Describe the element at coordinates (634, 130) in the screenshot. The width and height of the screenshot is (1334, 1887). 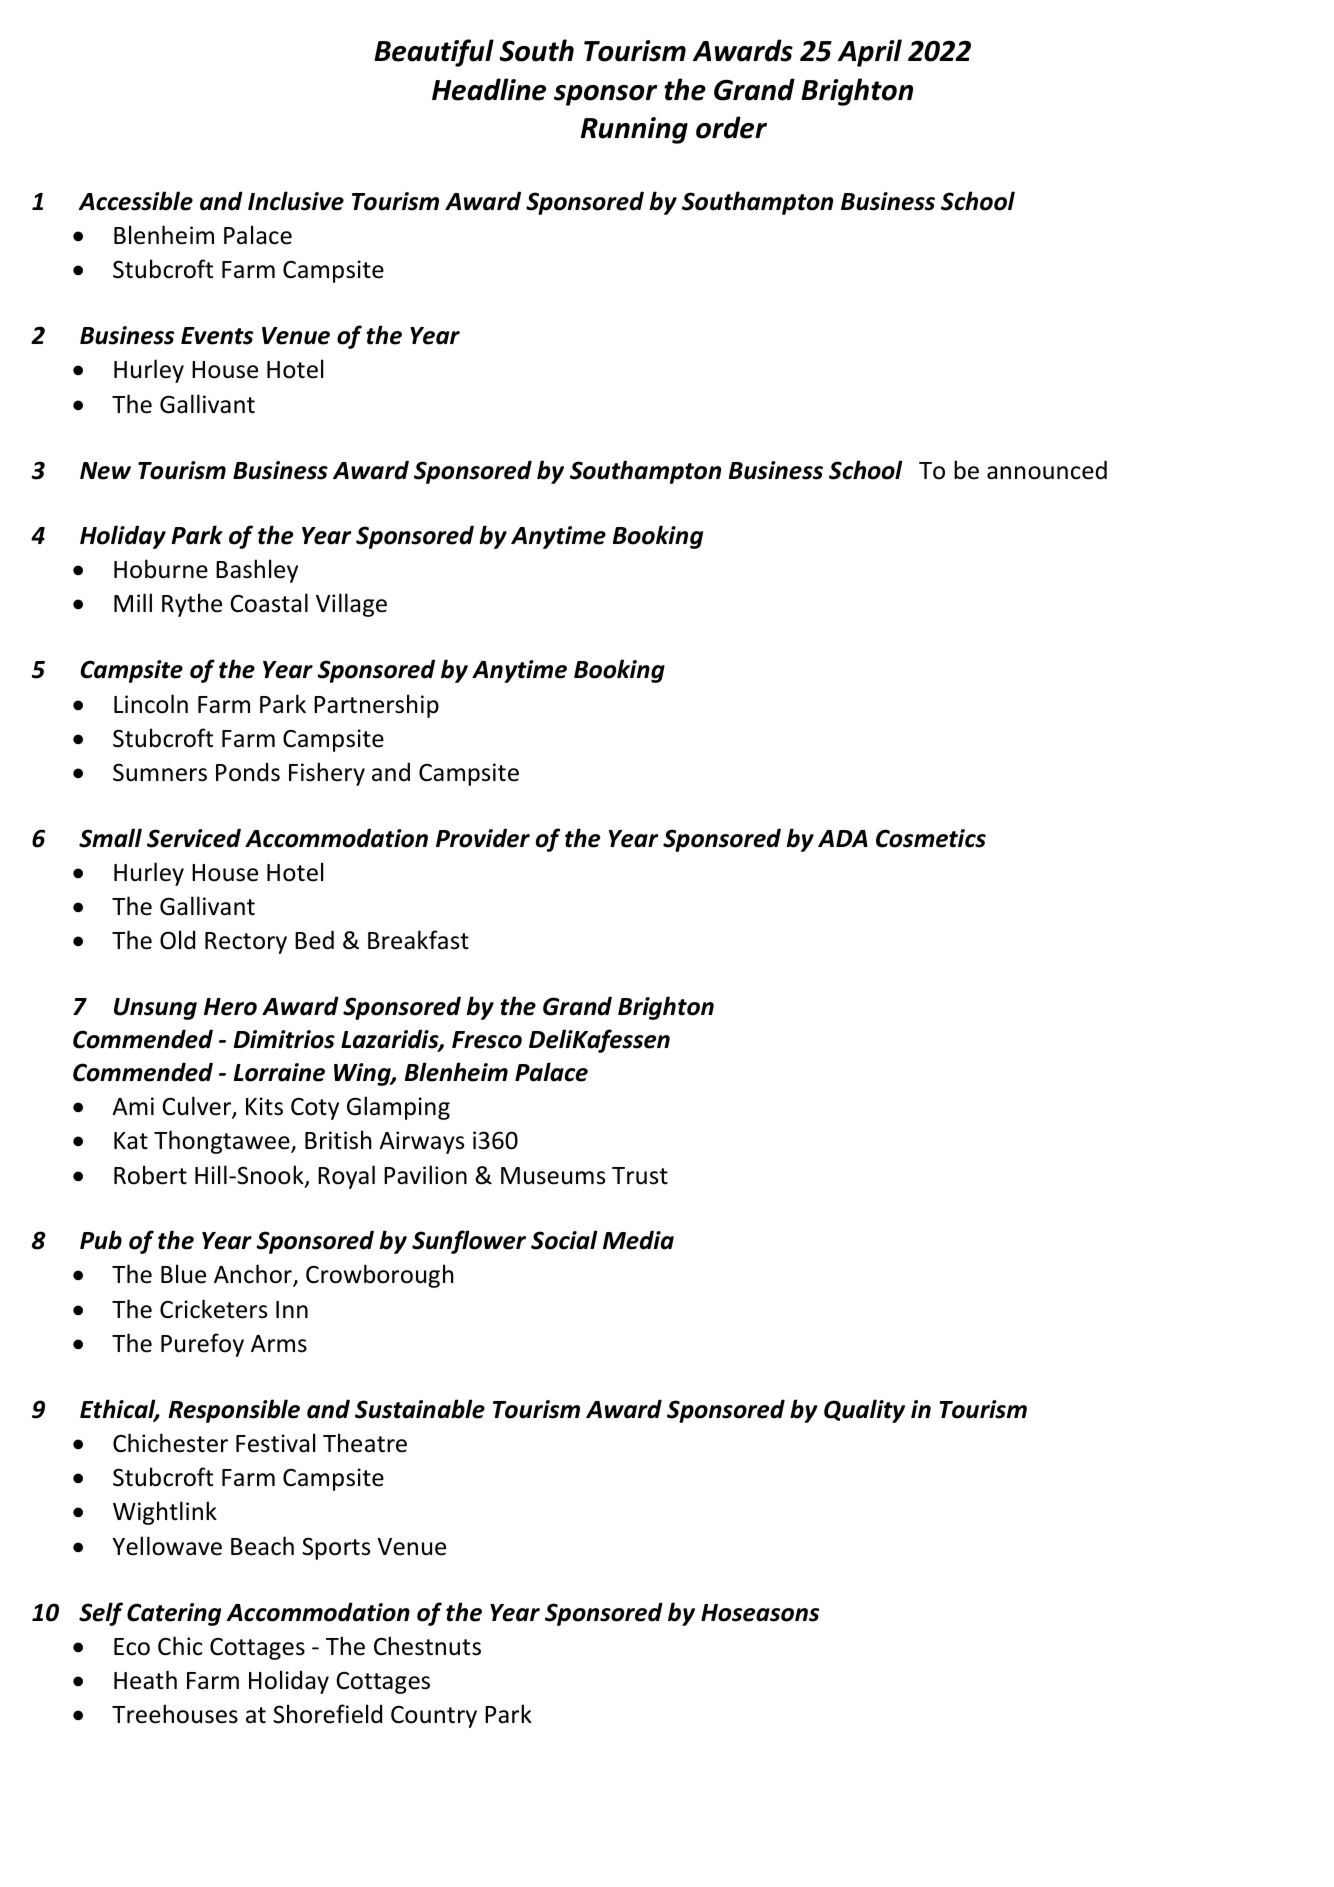
I see `Running` at that location.
